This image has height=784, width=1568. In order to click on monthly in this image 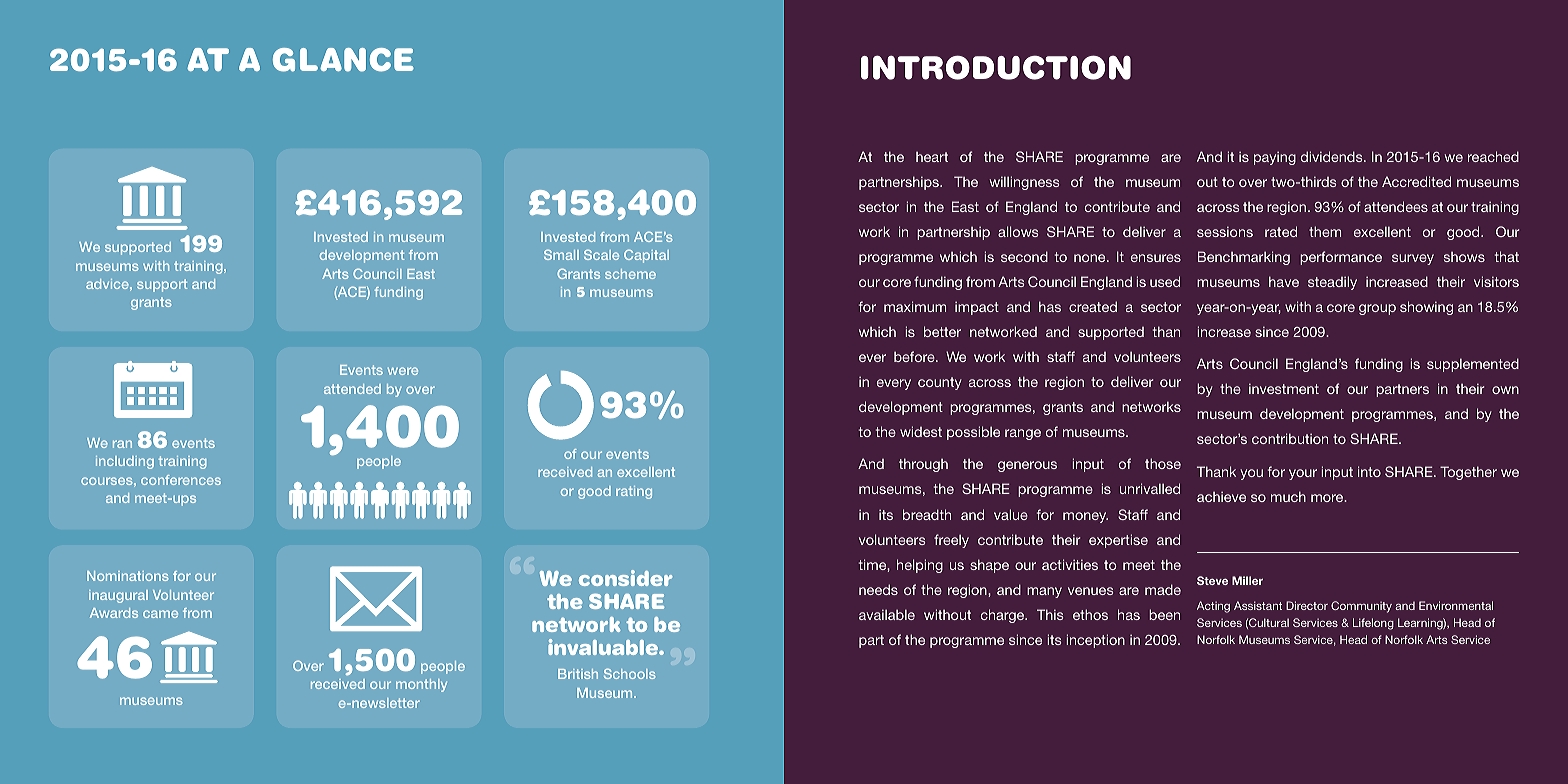, I will do `click(421, 685)`.
